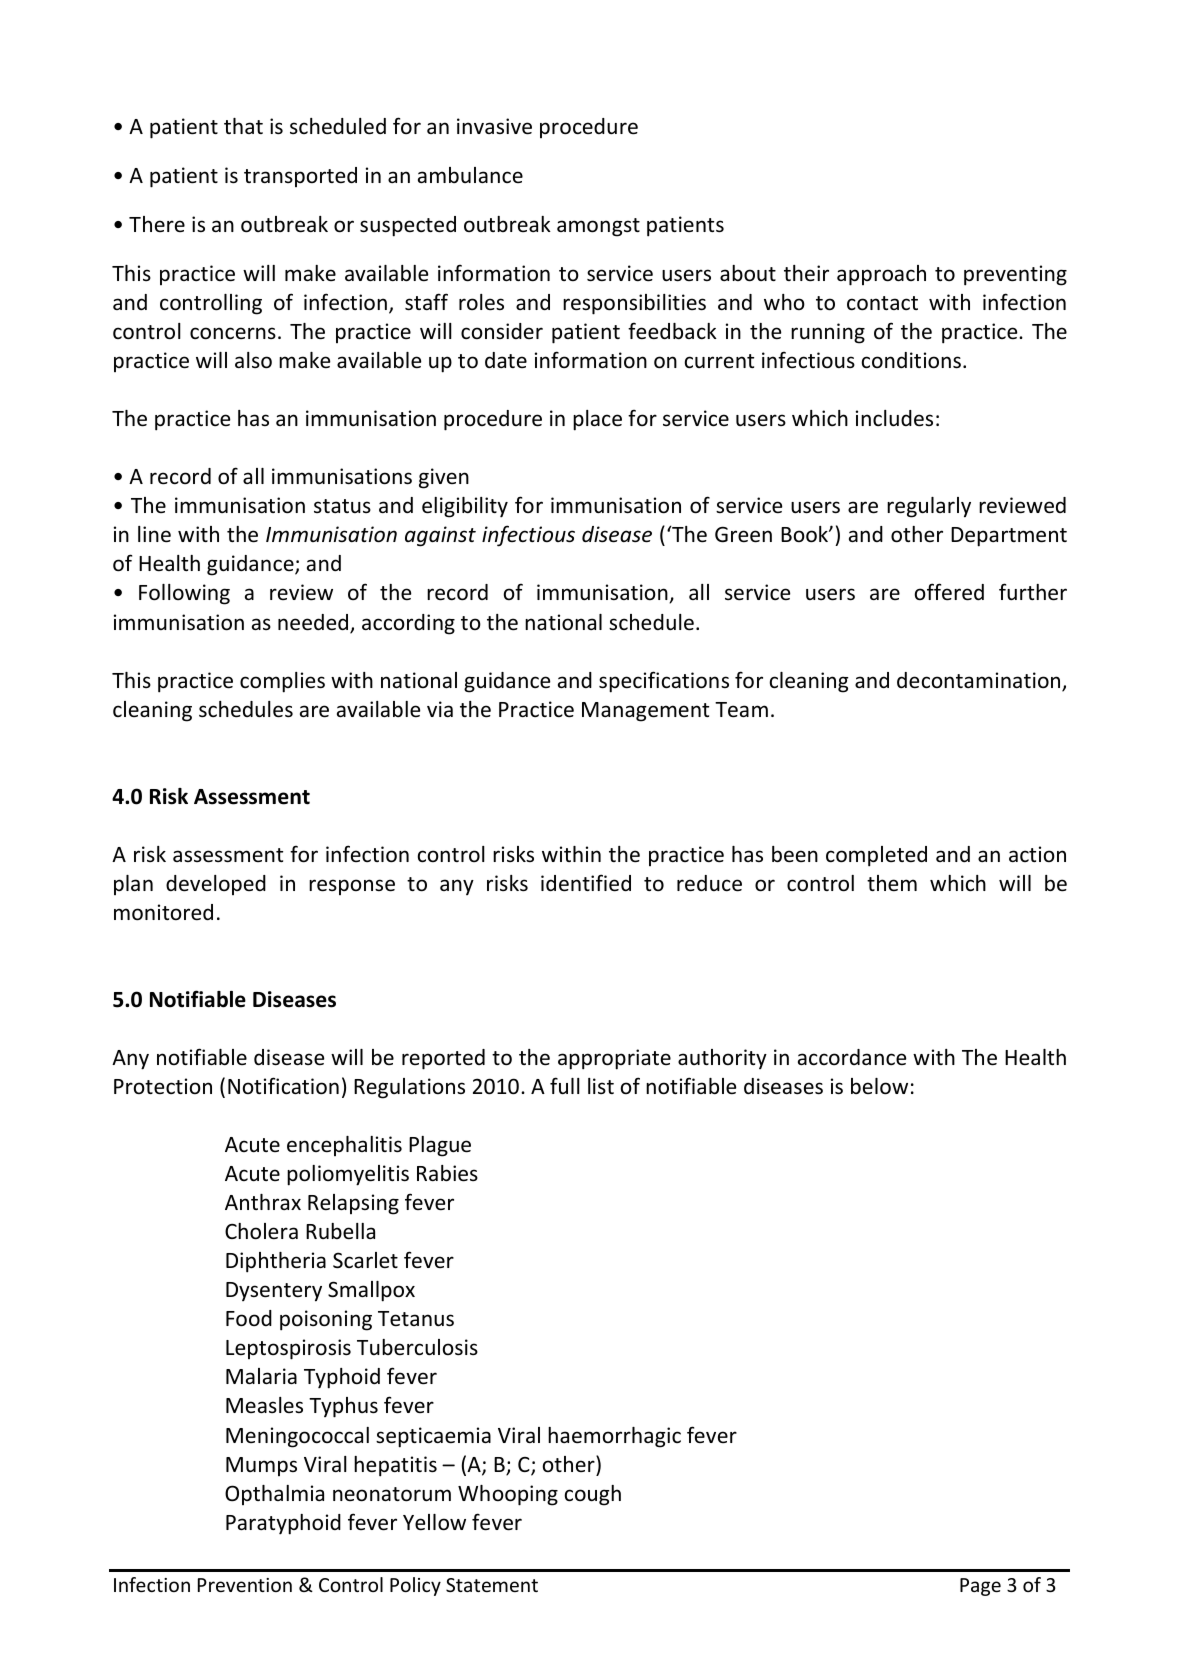 Image resolution: width=1180 pixels, height=1669 pixels. What do you see at coordinates (283, 1086) in the screenshot?
I see `Notification` at bounding box center [283, 1086].
